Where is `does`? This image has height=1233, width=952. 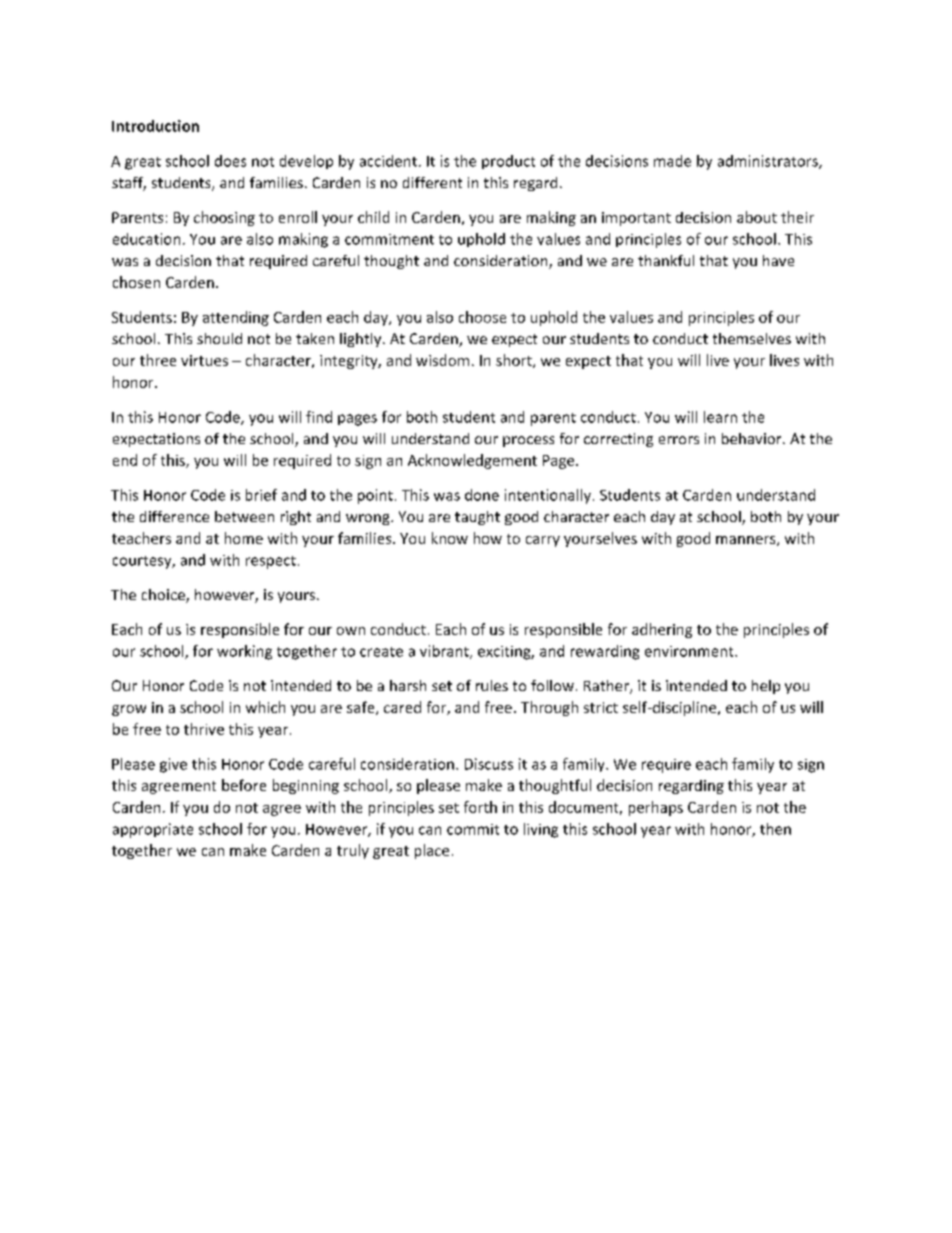 does is located at coordinates (230, 161).
